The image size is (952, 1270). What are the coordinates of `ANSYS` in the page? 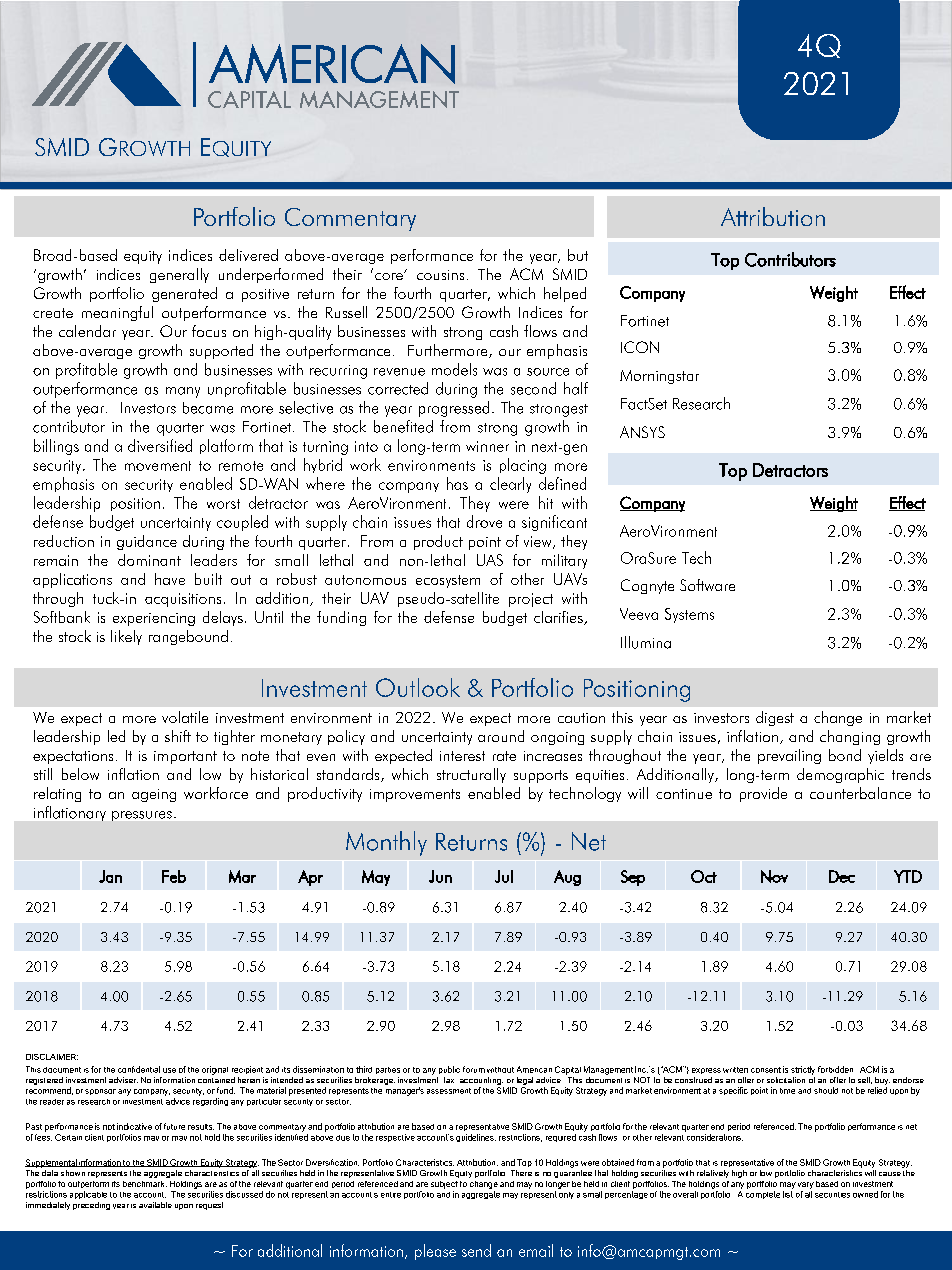 It's located at (642, 432).
